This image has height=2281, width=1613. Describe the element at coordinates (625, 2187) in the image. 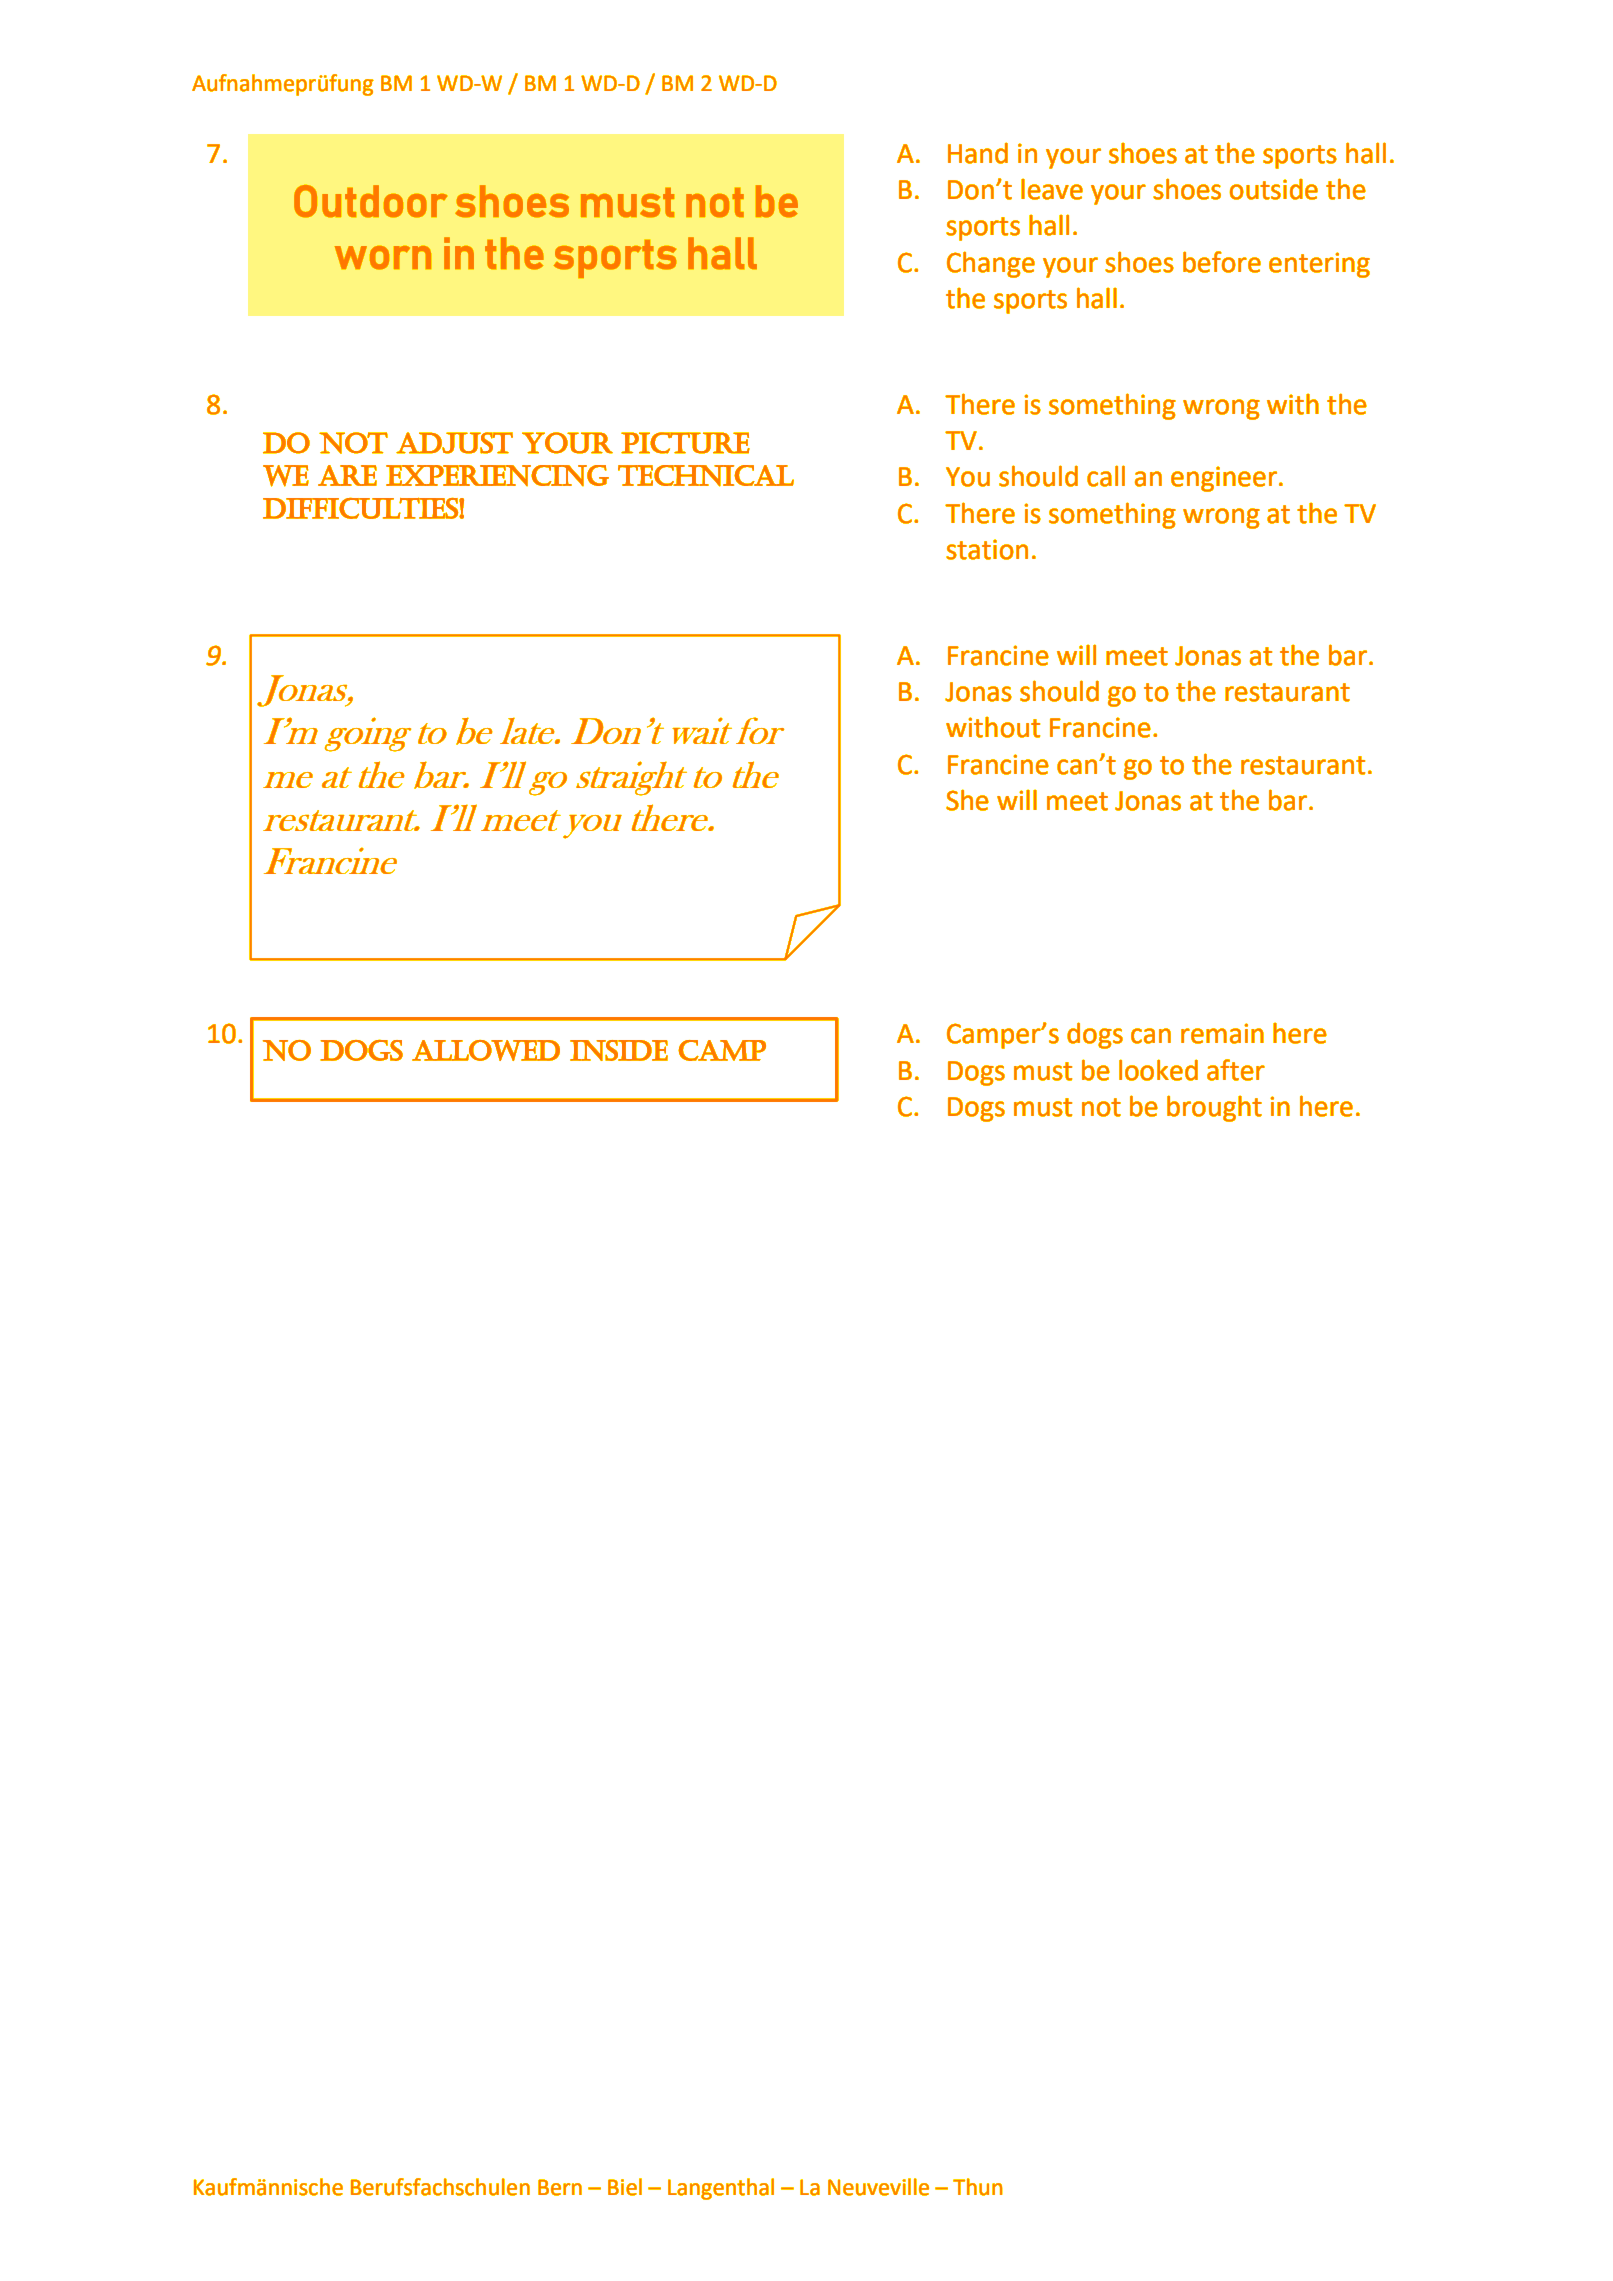

I see `Biel` at that location.
